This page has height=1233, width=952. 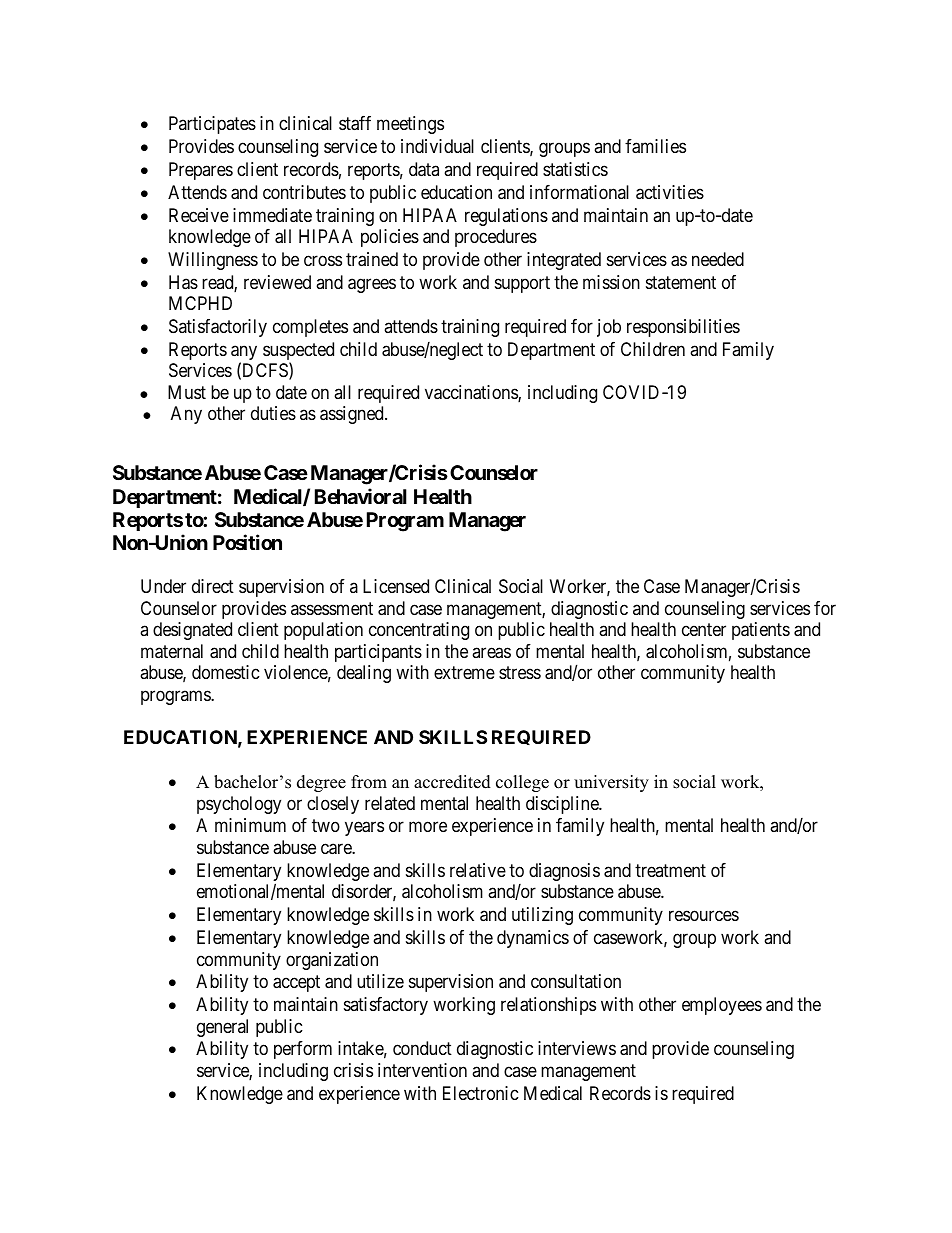 I want to click on intervention, so click(x=422, y=1070).
